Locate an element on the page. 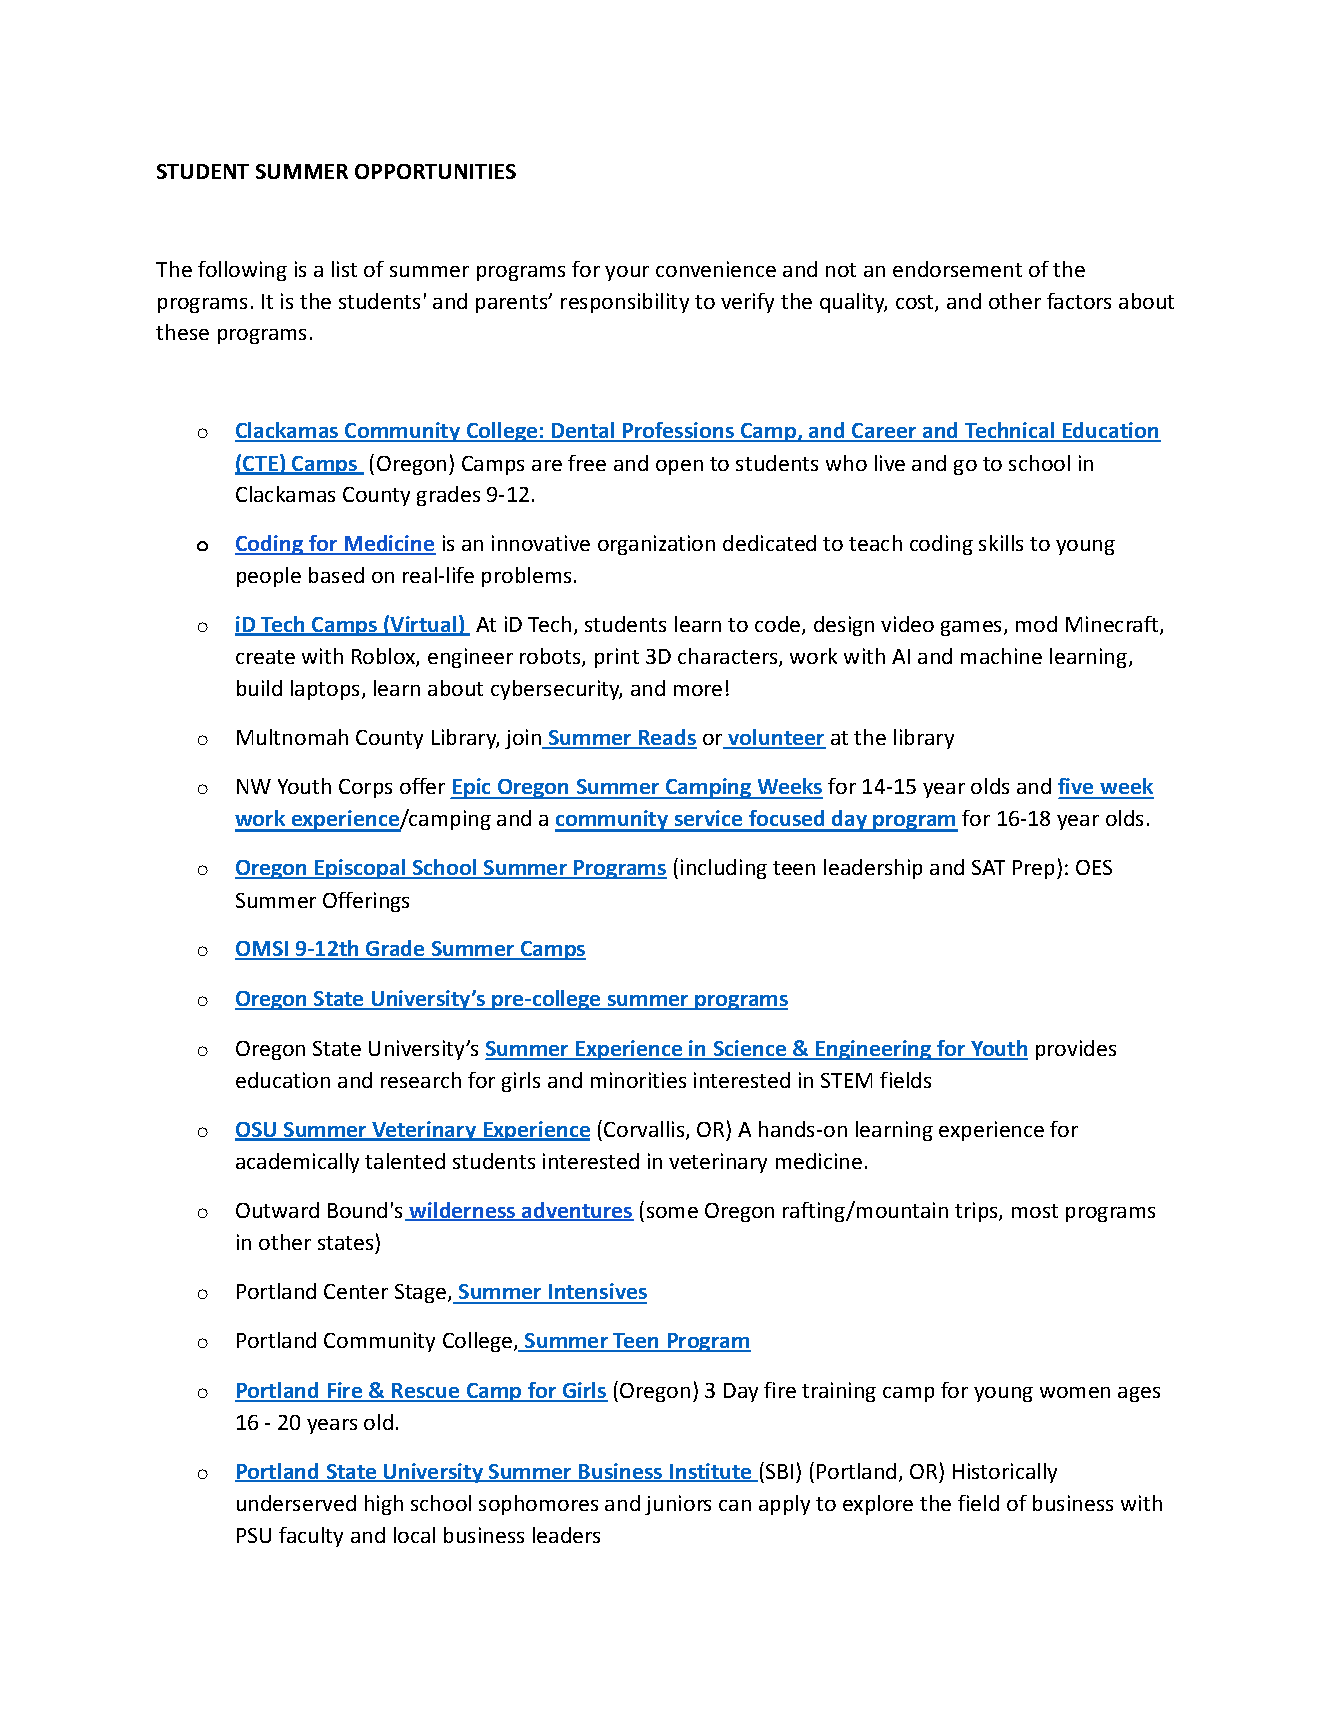 The width and height of the document is (1333, 1724). underserved is located at coordinates (296, 1503).
